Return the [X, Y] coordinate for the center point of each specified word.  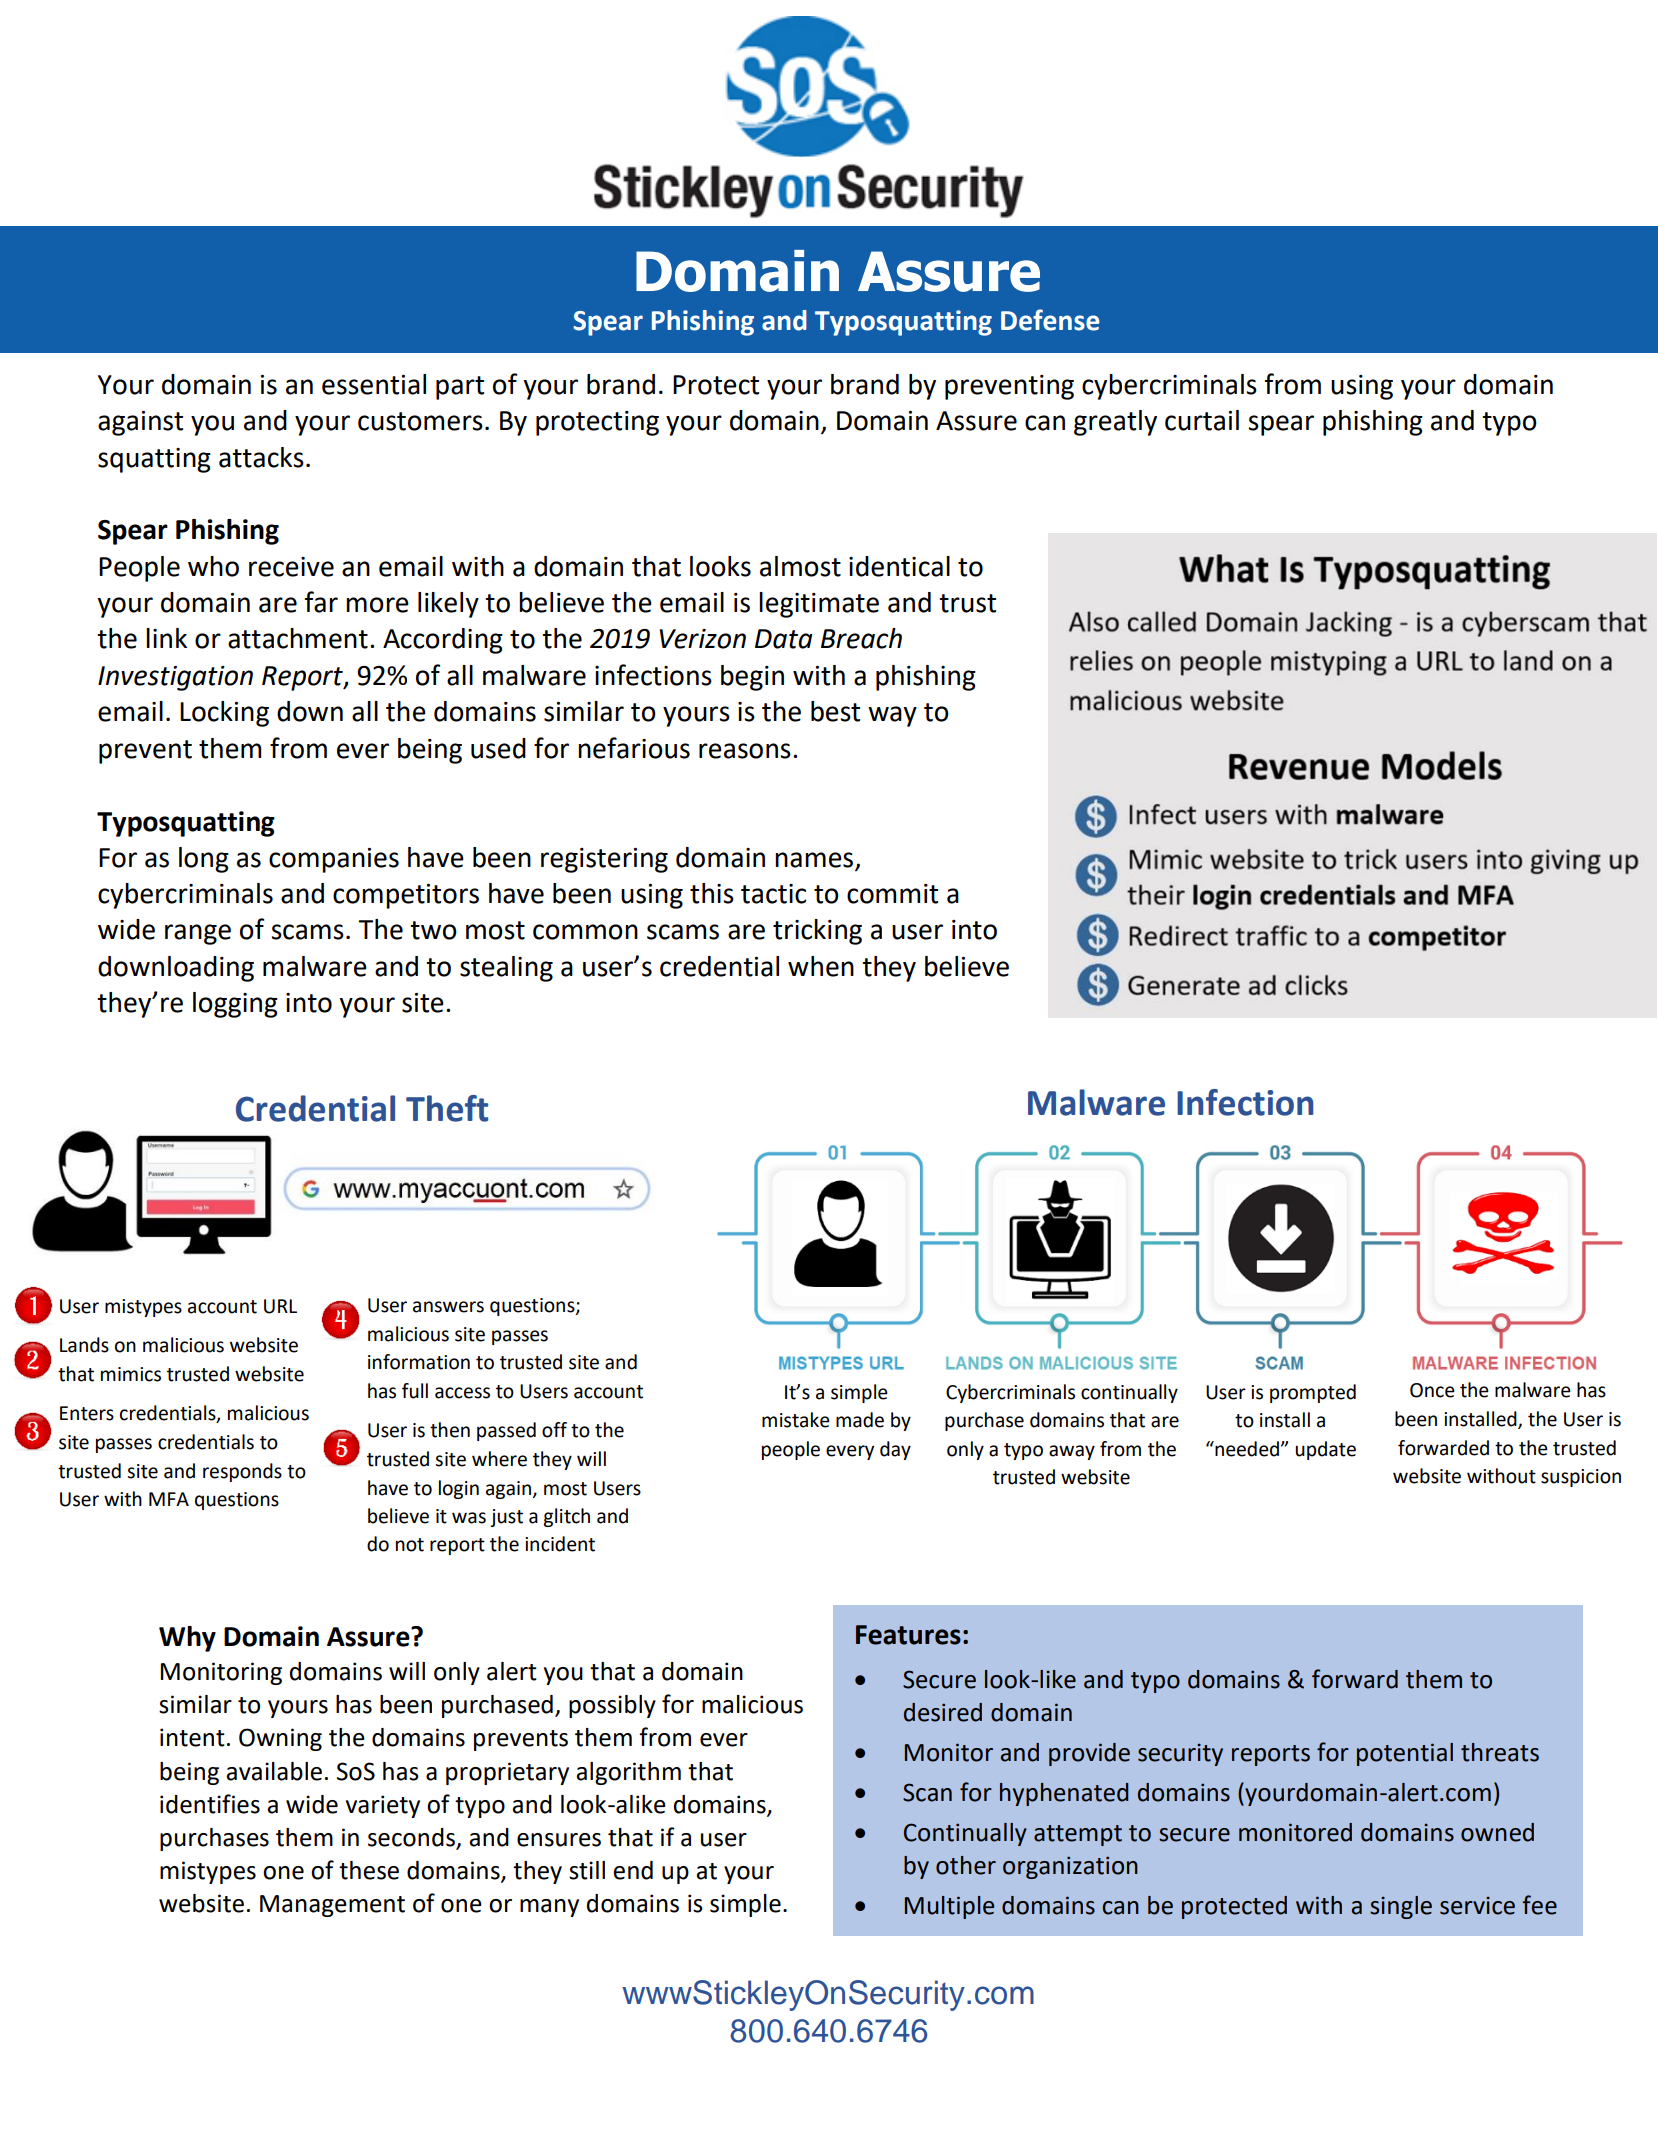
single [1401, 1907]
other [966, 1865]
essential [374, 384]
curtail [1202, 420]
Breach [861, 638]
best [835, 711]
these [369, 1870]
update [1325, 1450]
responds [242, 1472]
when [821, 966]
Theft [447, 1108]
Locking [224, 714]
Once [1432, 1390]
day [895, 1450]
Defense [1050, 320]
